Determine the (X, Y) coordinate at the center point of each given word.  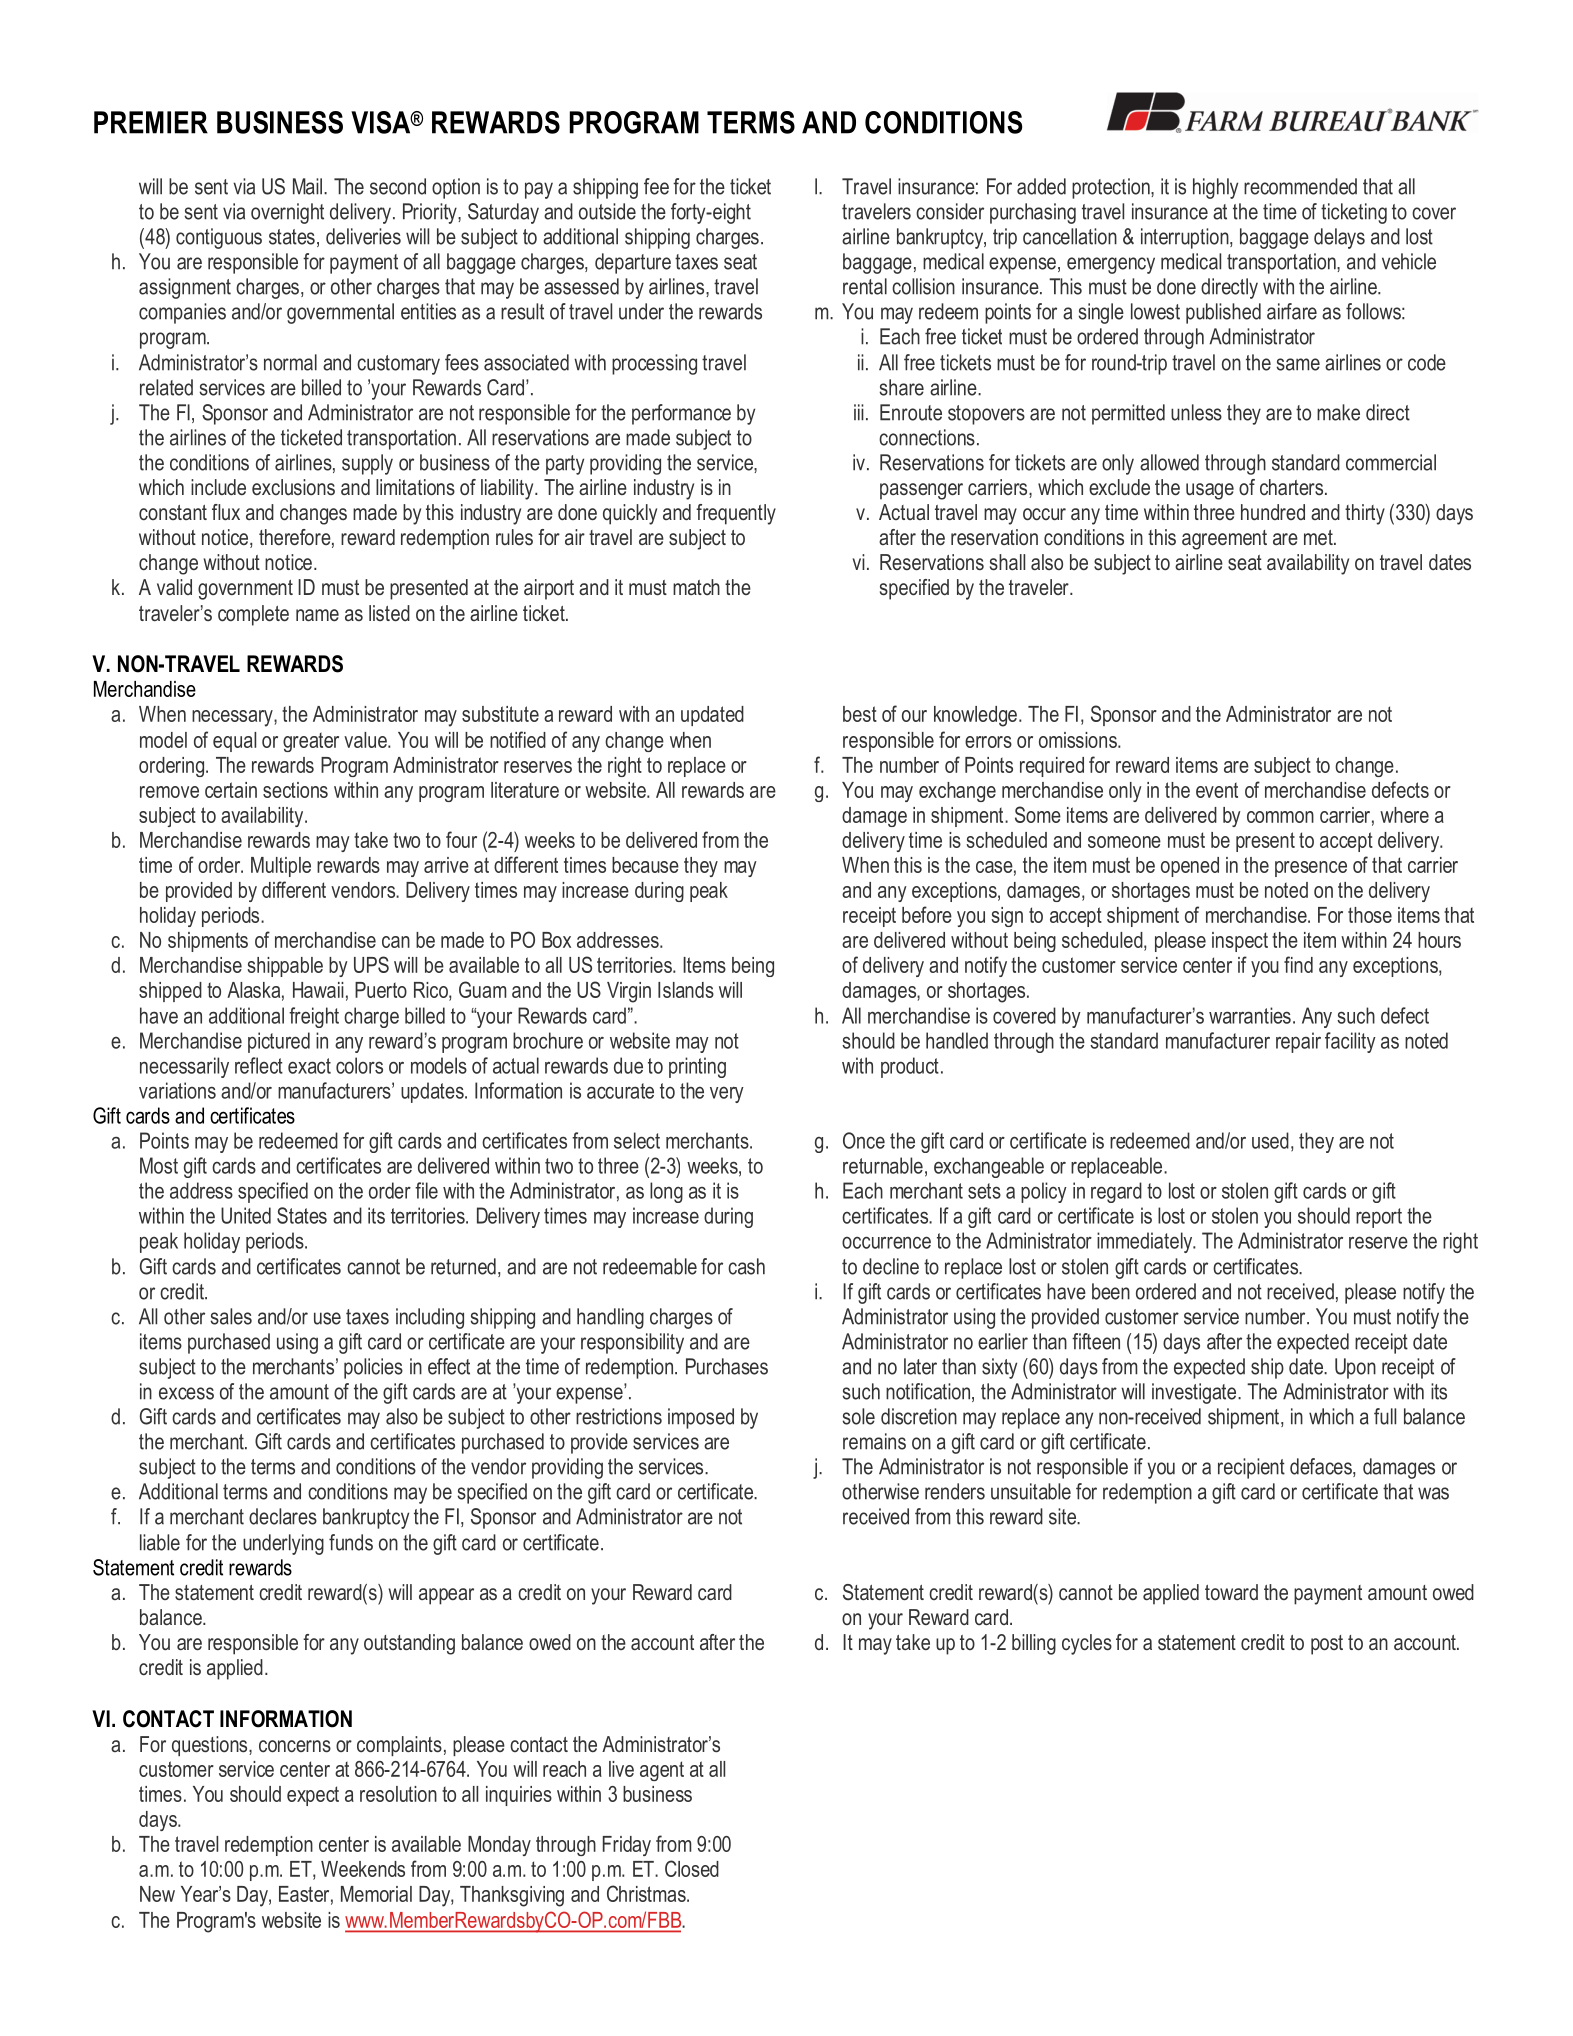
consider (950, 211)
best (860, 714)
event (1217, 790)
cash (746, 1266)
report (1379, 1218)
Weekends (363, 1869)
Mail (307, 186)
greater (311, 742)
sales (231, 1316)
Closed (692, 1868)
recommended (1300, 186)
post (1327, 1645)
